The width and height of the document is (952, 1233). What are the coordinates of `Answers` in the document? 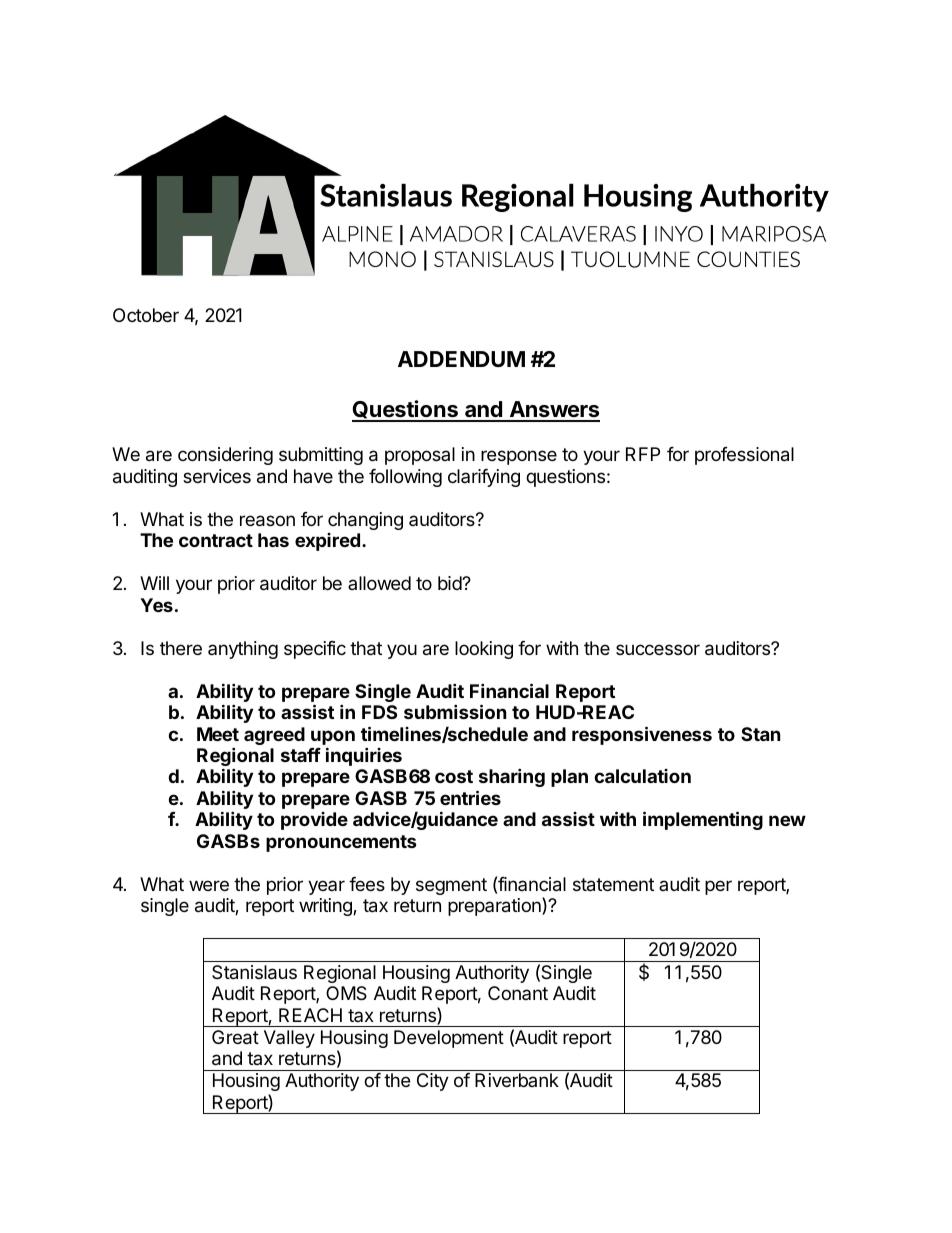 It's located at (553, 411).
